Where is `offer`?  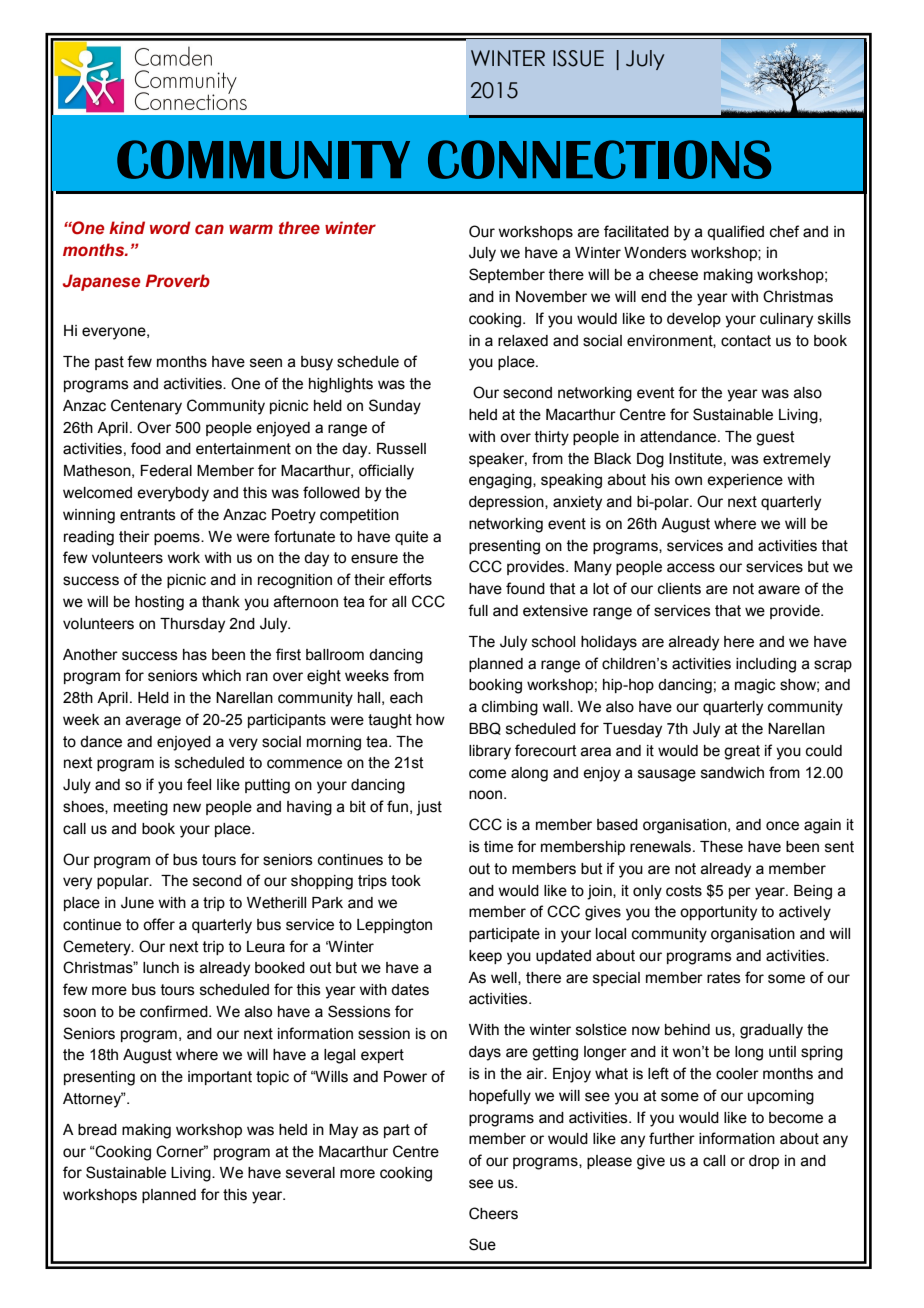
offer is located at coordinates (159, 924).
